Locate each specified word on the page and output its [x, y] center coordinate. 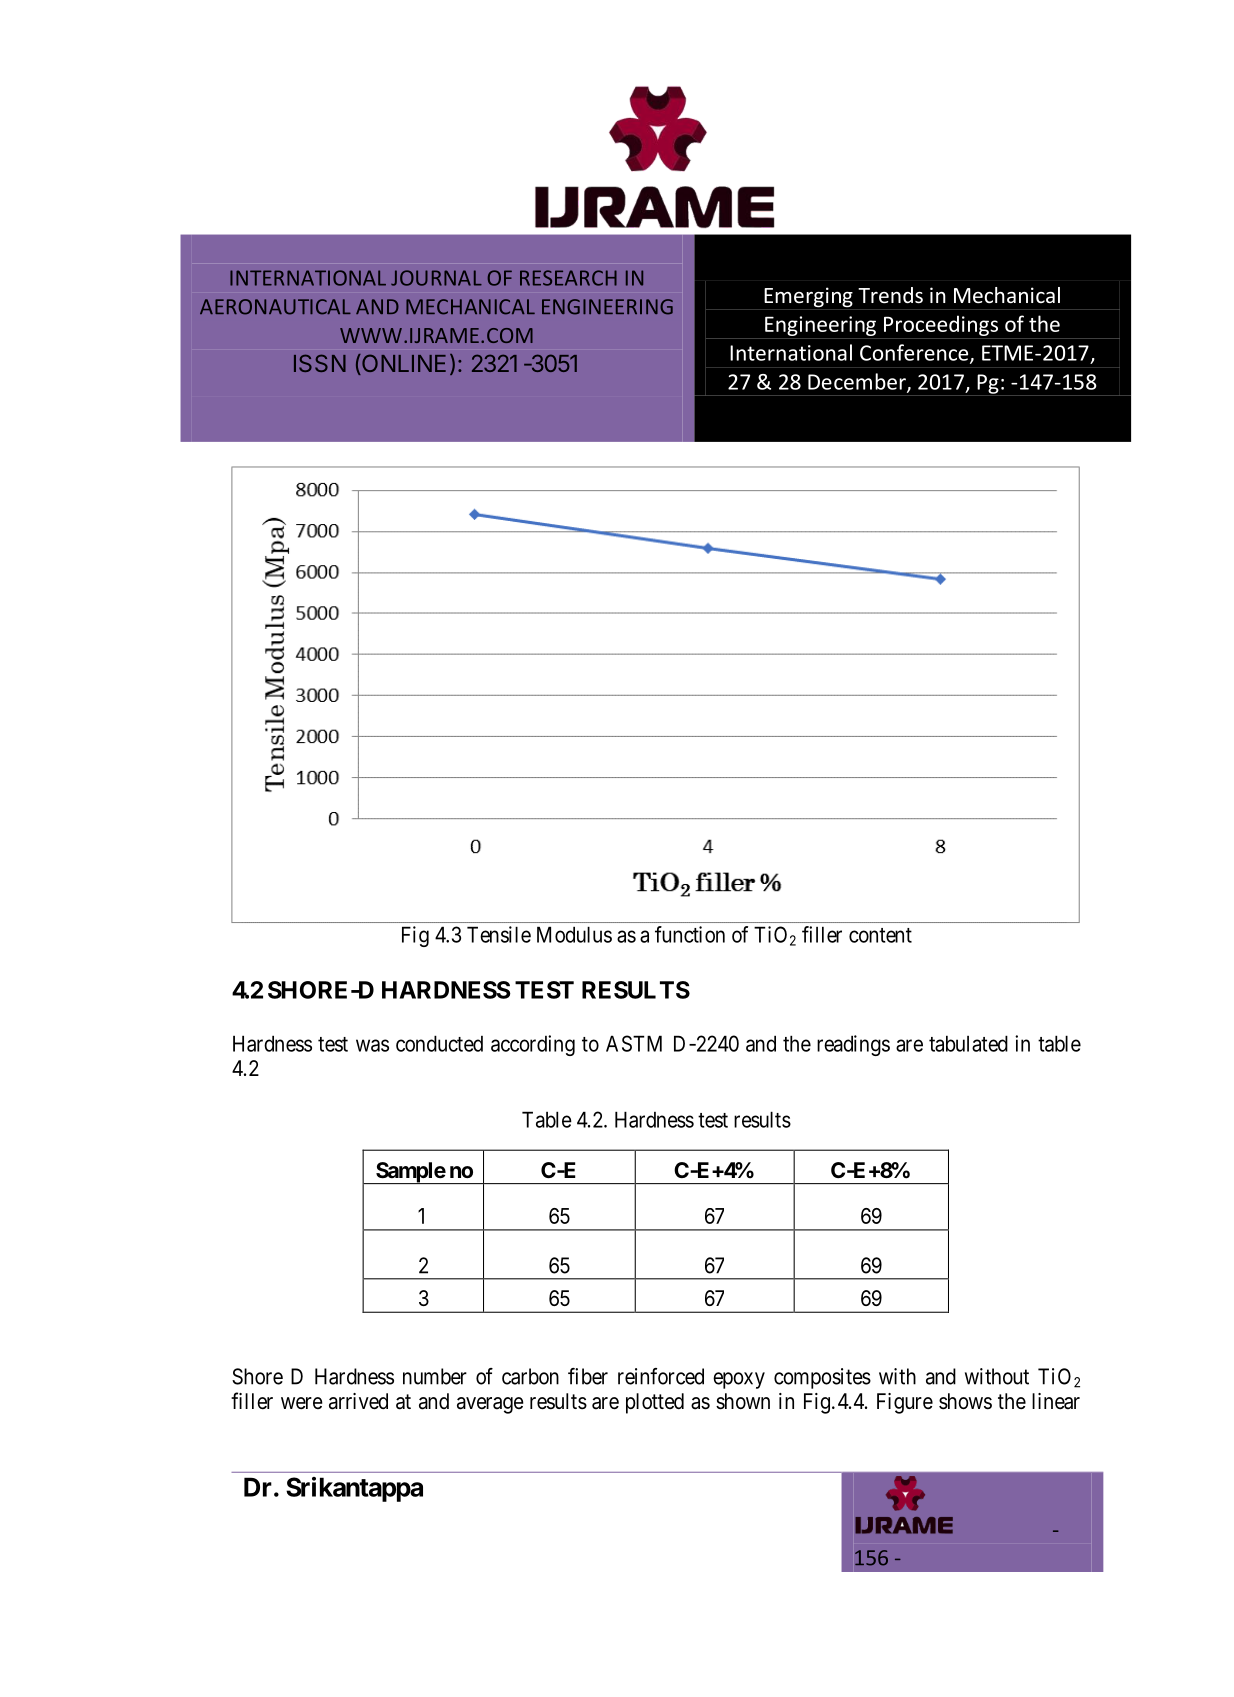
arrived [358, 1401]
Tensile [499, 934]
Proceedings [941, 325]
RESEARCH [568, 278]
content [880, 935]
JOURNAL [436, 278]
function [690, 934]
